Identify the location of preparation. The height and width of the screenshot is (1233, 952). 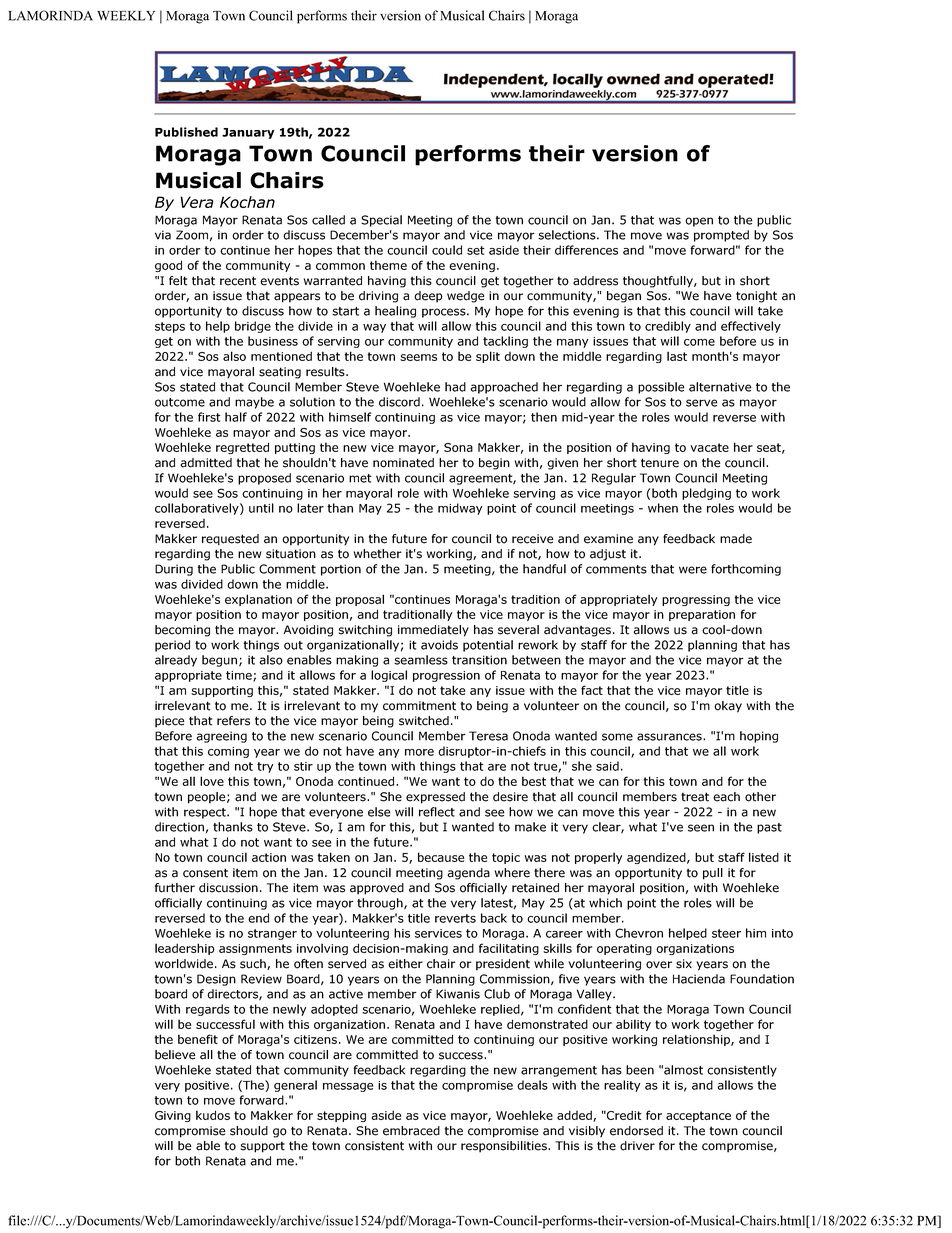
(702, 615).
